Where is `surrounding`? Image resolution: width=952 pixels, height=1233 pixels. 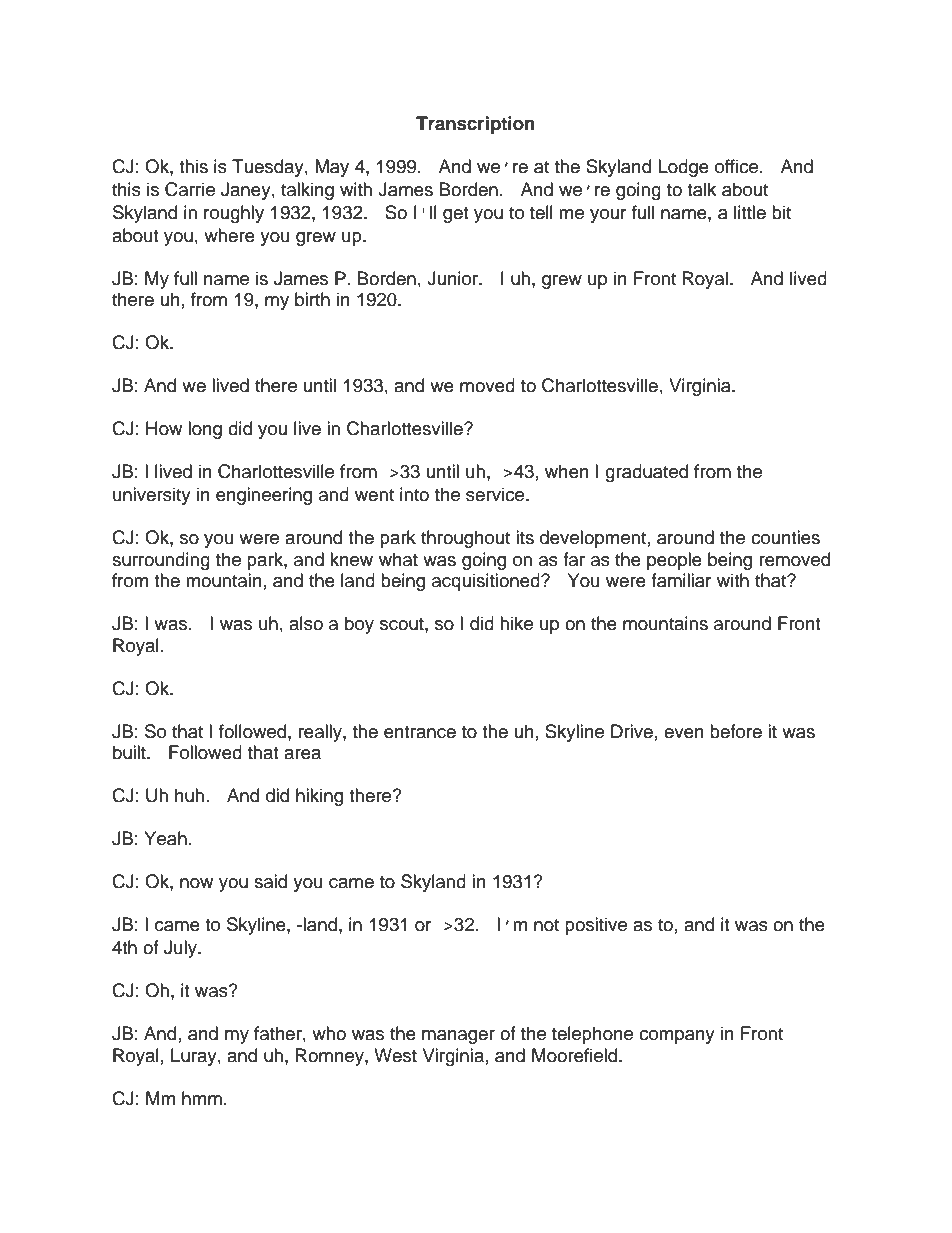
surrounding is located at coordinates (161, 561).
